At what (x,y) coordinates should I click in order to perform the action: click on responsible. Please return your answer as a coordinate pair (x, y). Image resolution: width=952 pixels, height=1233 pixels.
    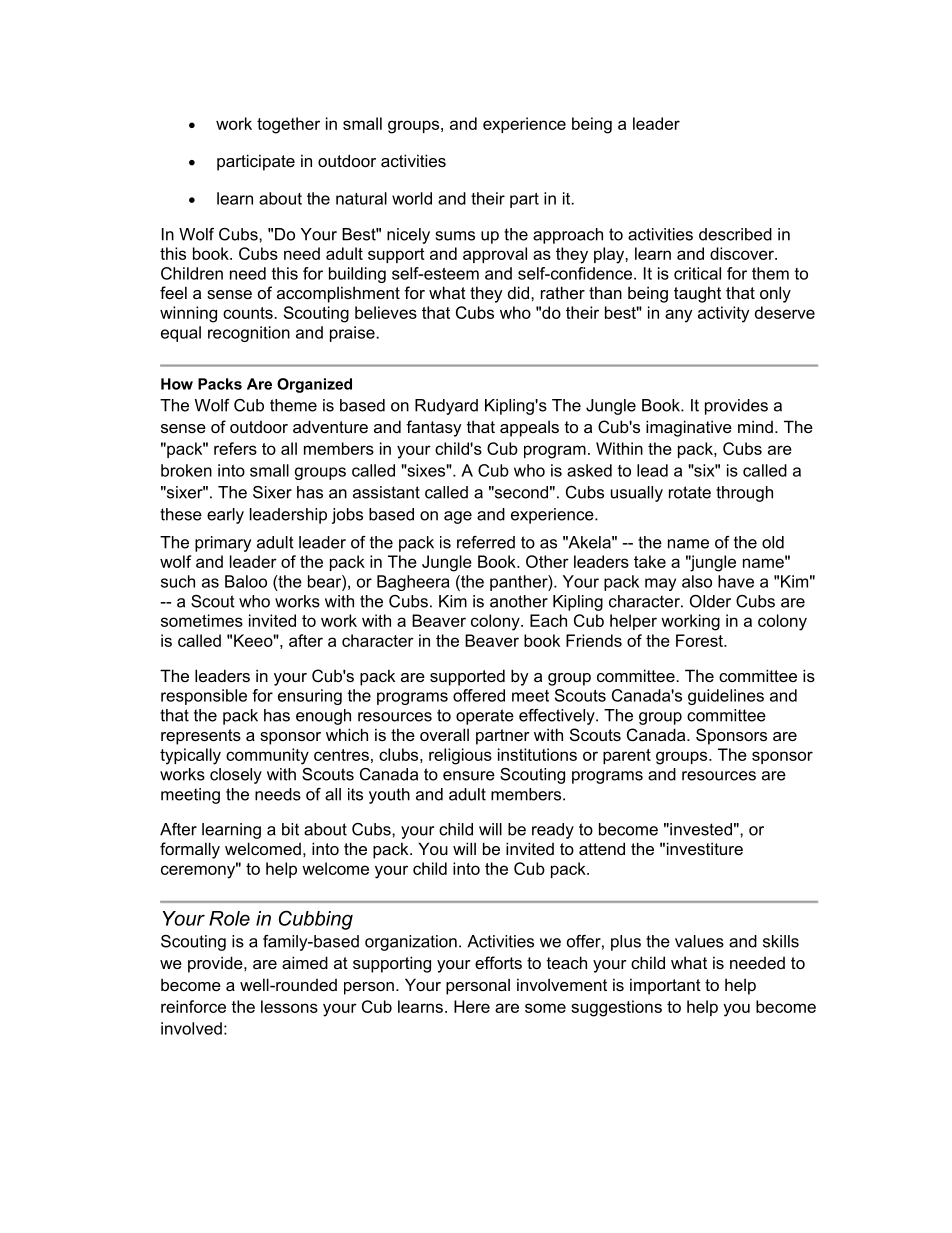
    Looking at the image, I should click on (204, 697).
